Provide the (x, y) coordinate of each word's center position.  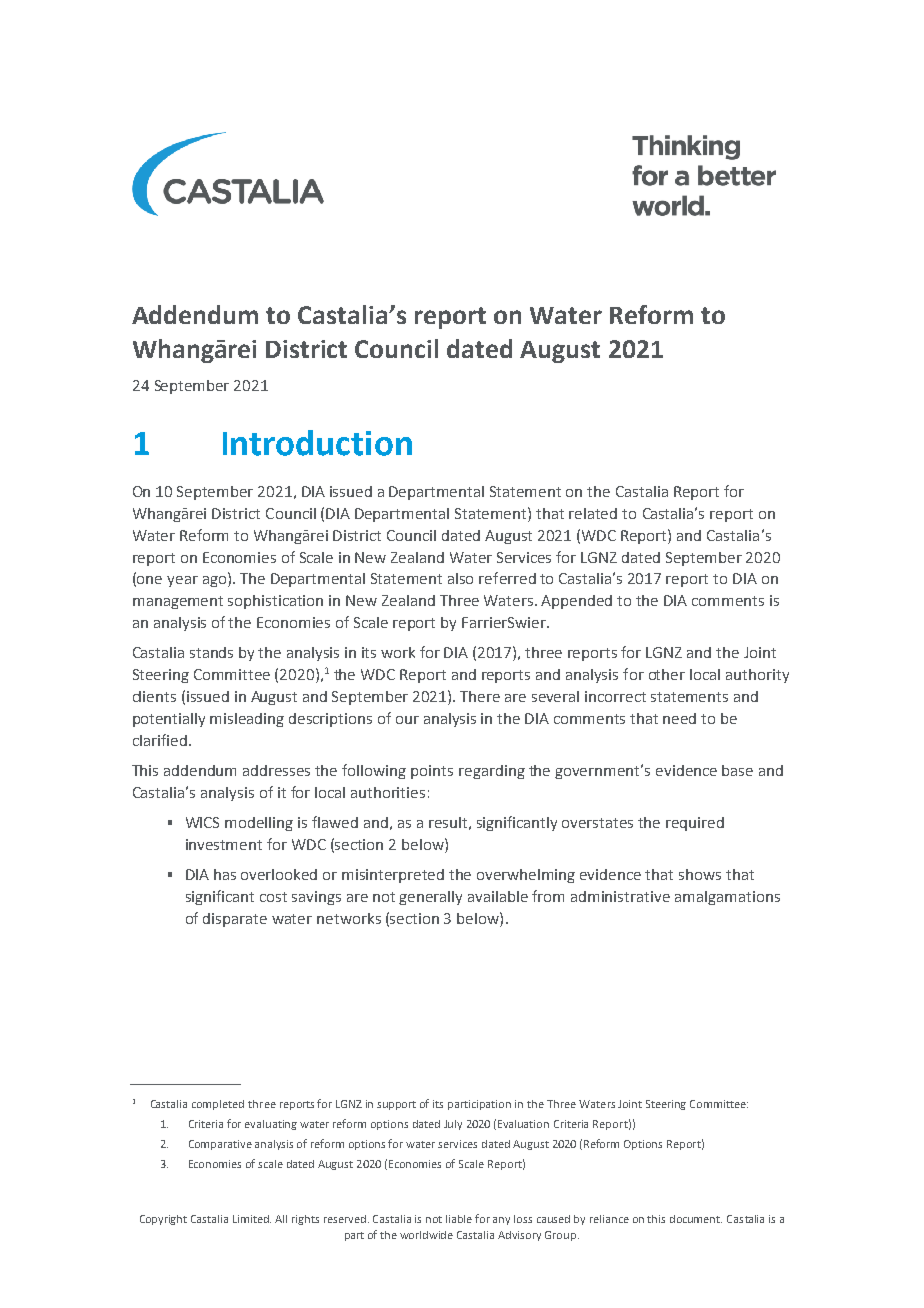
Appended (576, 602)
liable (459, 1219)
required (695, 824)
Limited (252, 1219)
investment (224, 844)
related (593, 513)
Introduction (317, 443)
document (696, 1219)
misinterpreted (393, 876)
